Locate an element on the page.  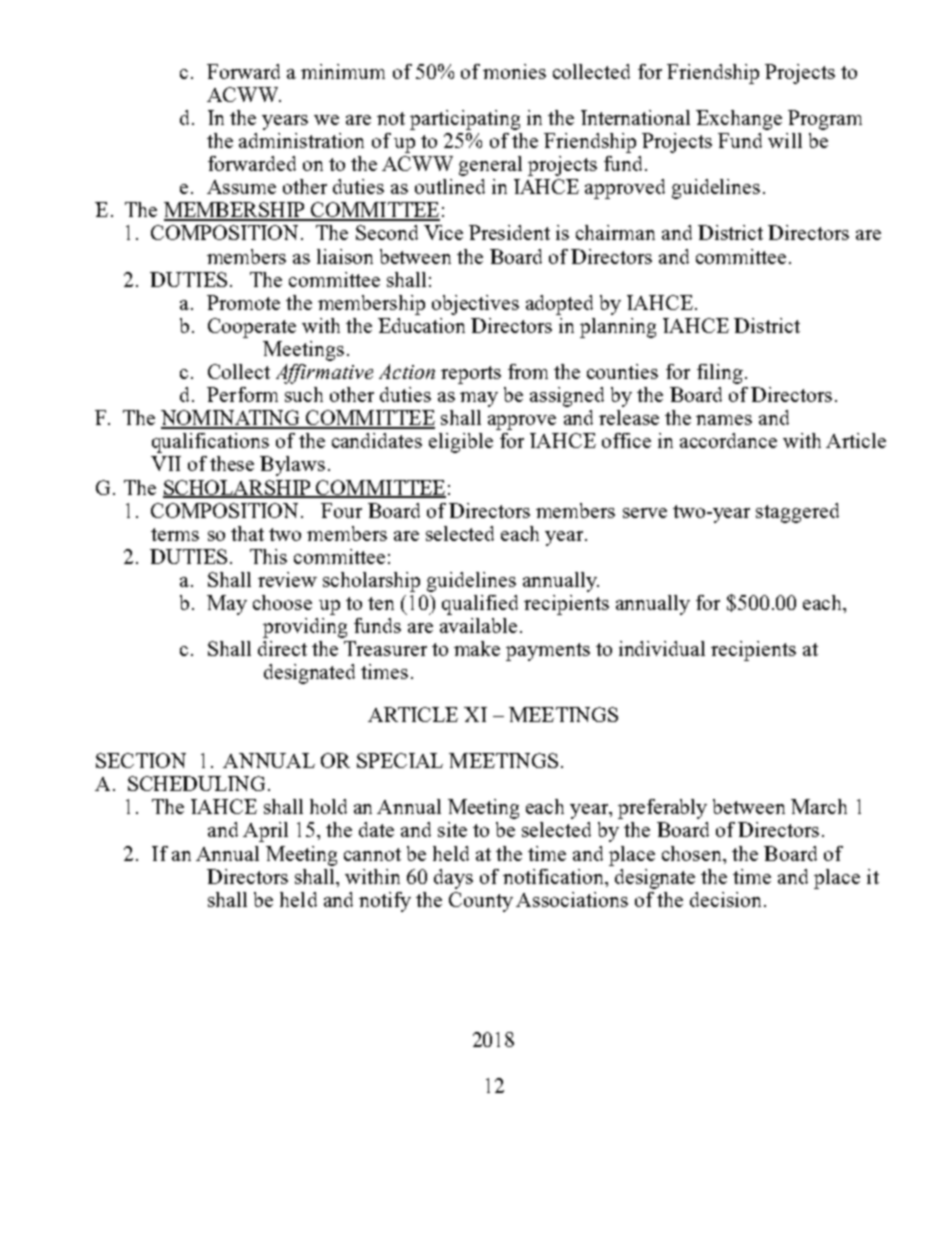
names is located at coordinates (724, 420).
